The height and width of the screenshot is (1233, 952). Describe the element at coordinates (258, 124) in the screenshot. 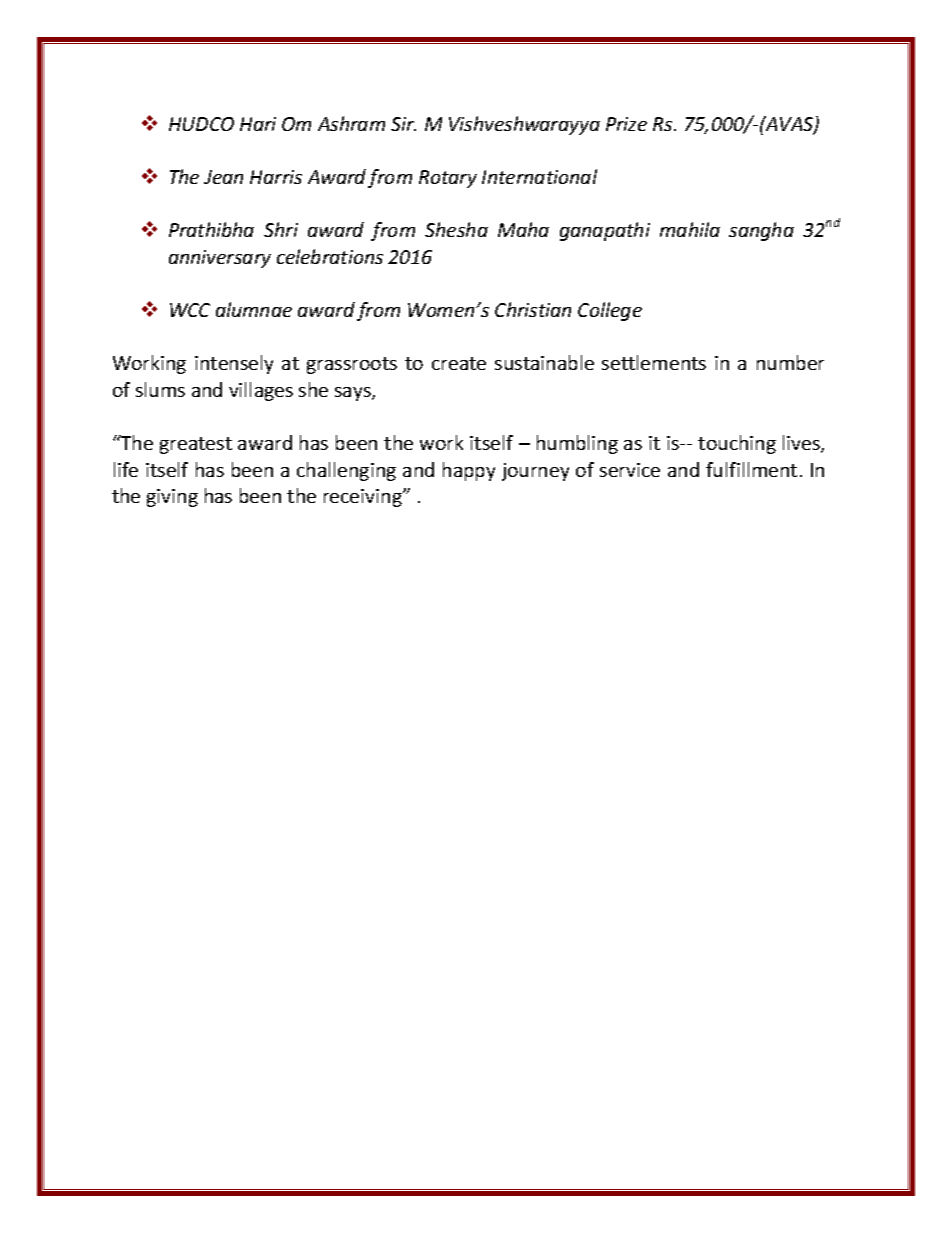

I see `Hari` at that location.
